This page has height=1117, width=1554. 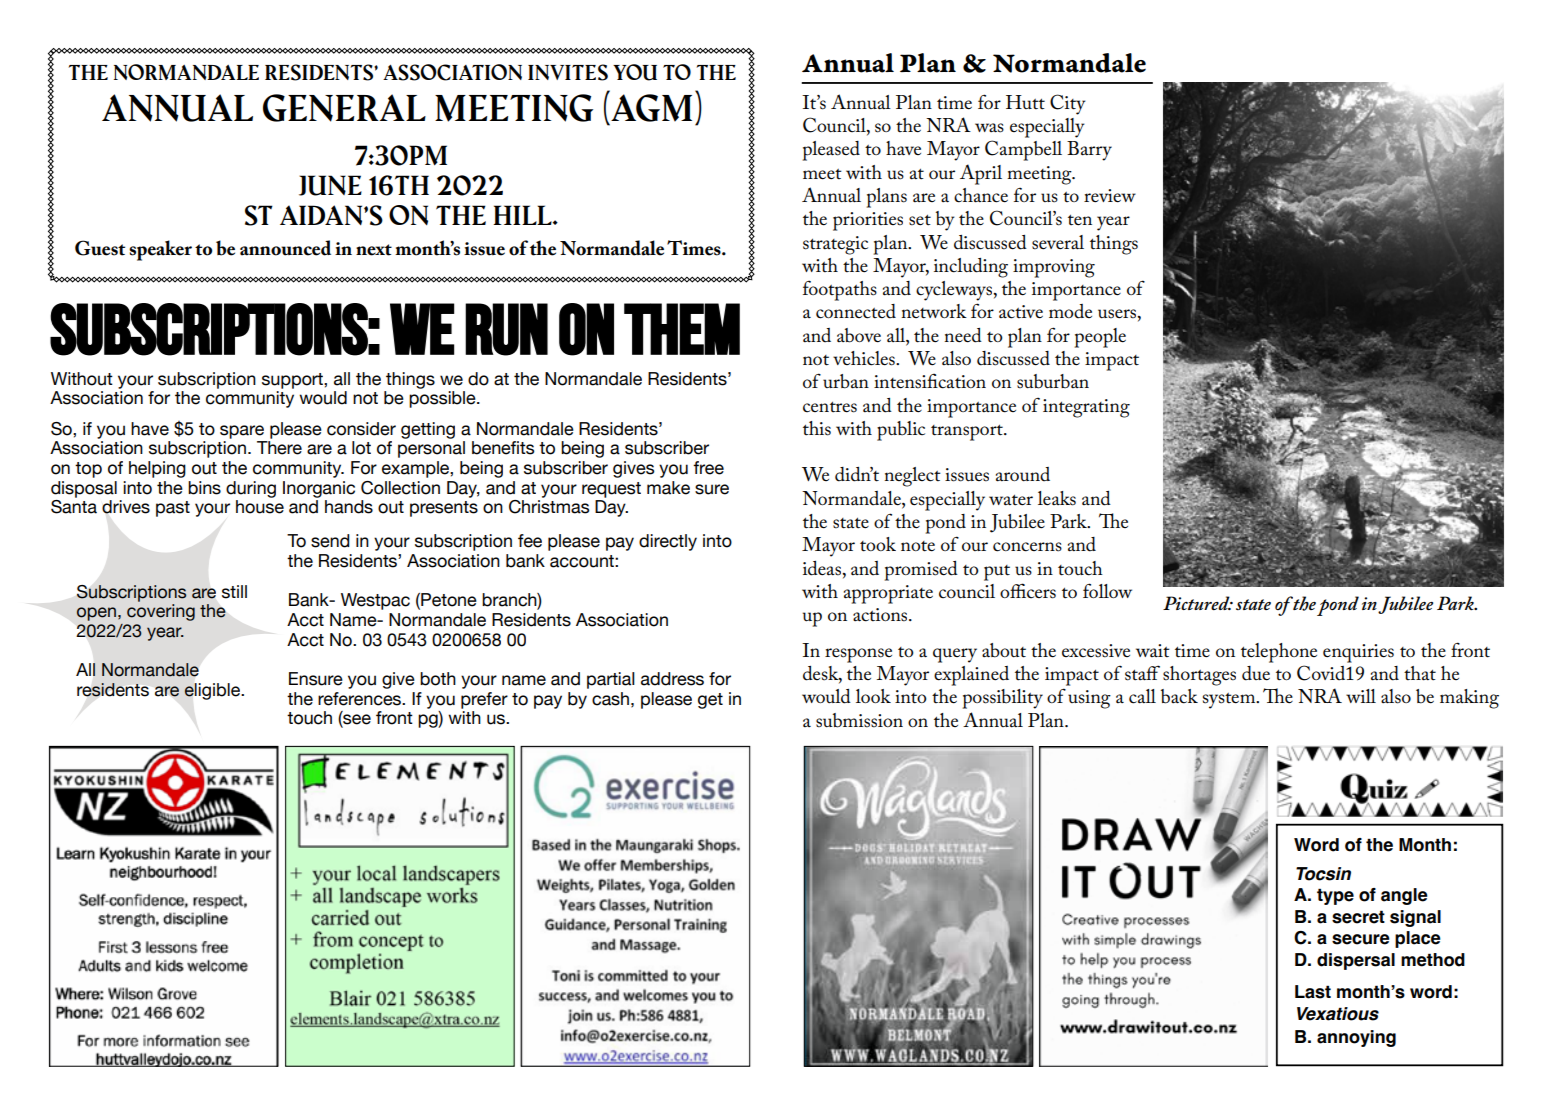 I want to click on City, so click(x=1068, y=104).
